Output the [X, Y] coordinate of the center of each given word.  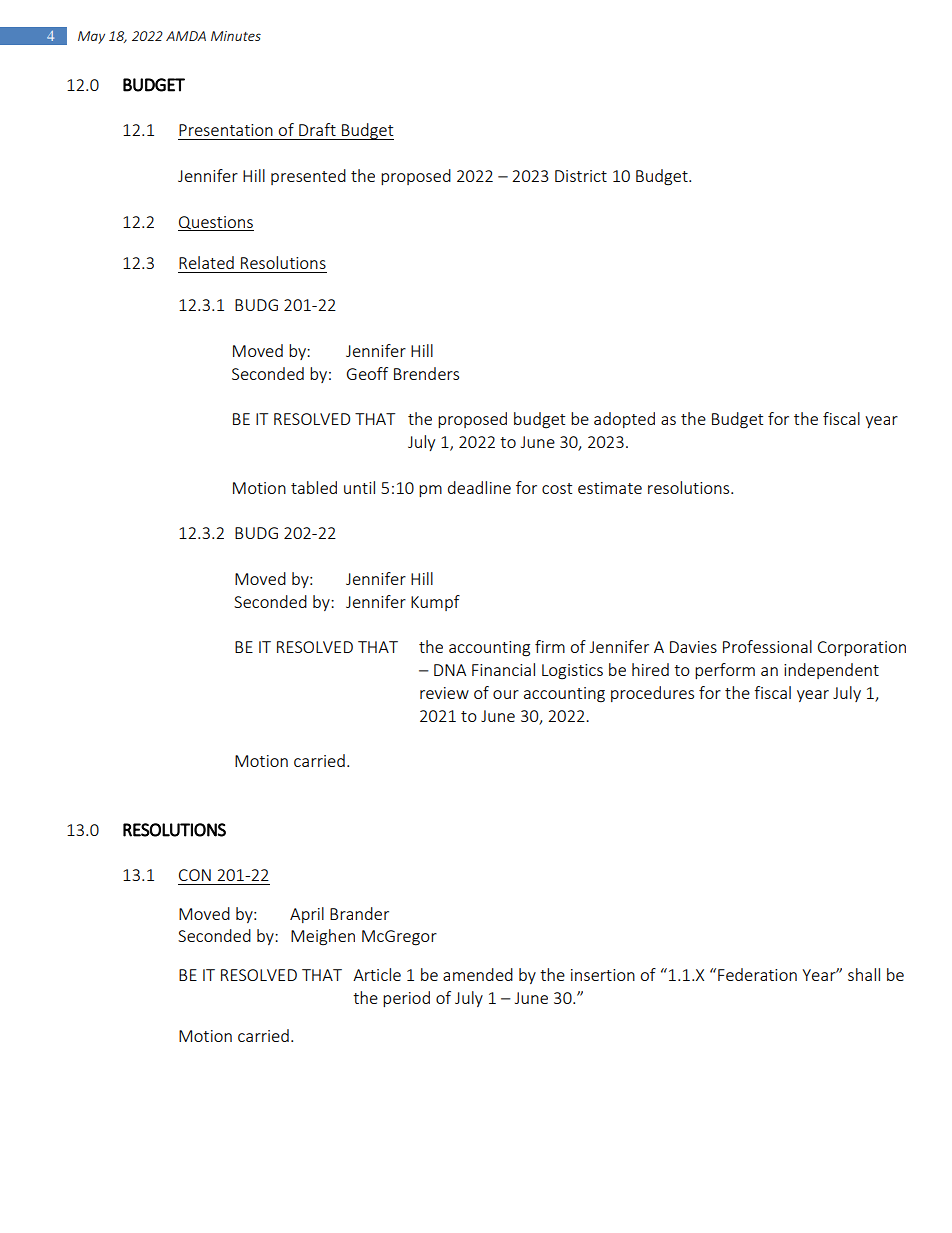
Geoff [367, 373]
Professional [767, 646]
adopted [624, 420]
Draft [317, 129]
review [444, 693]
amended [478, 974]
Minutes [236, 36]
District [581, 176]
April [307, 915]
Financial [503, 669]
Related [206, 262]
